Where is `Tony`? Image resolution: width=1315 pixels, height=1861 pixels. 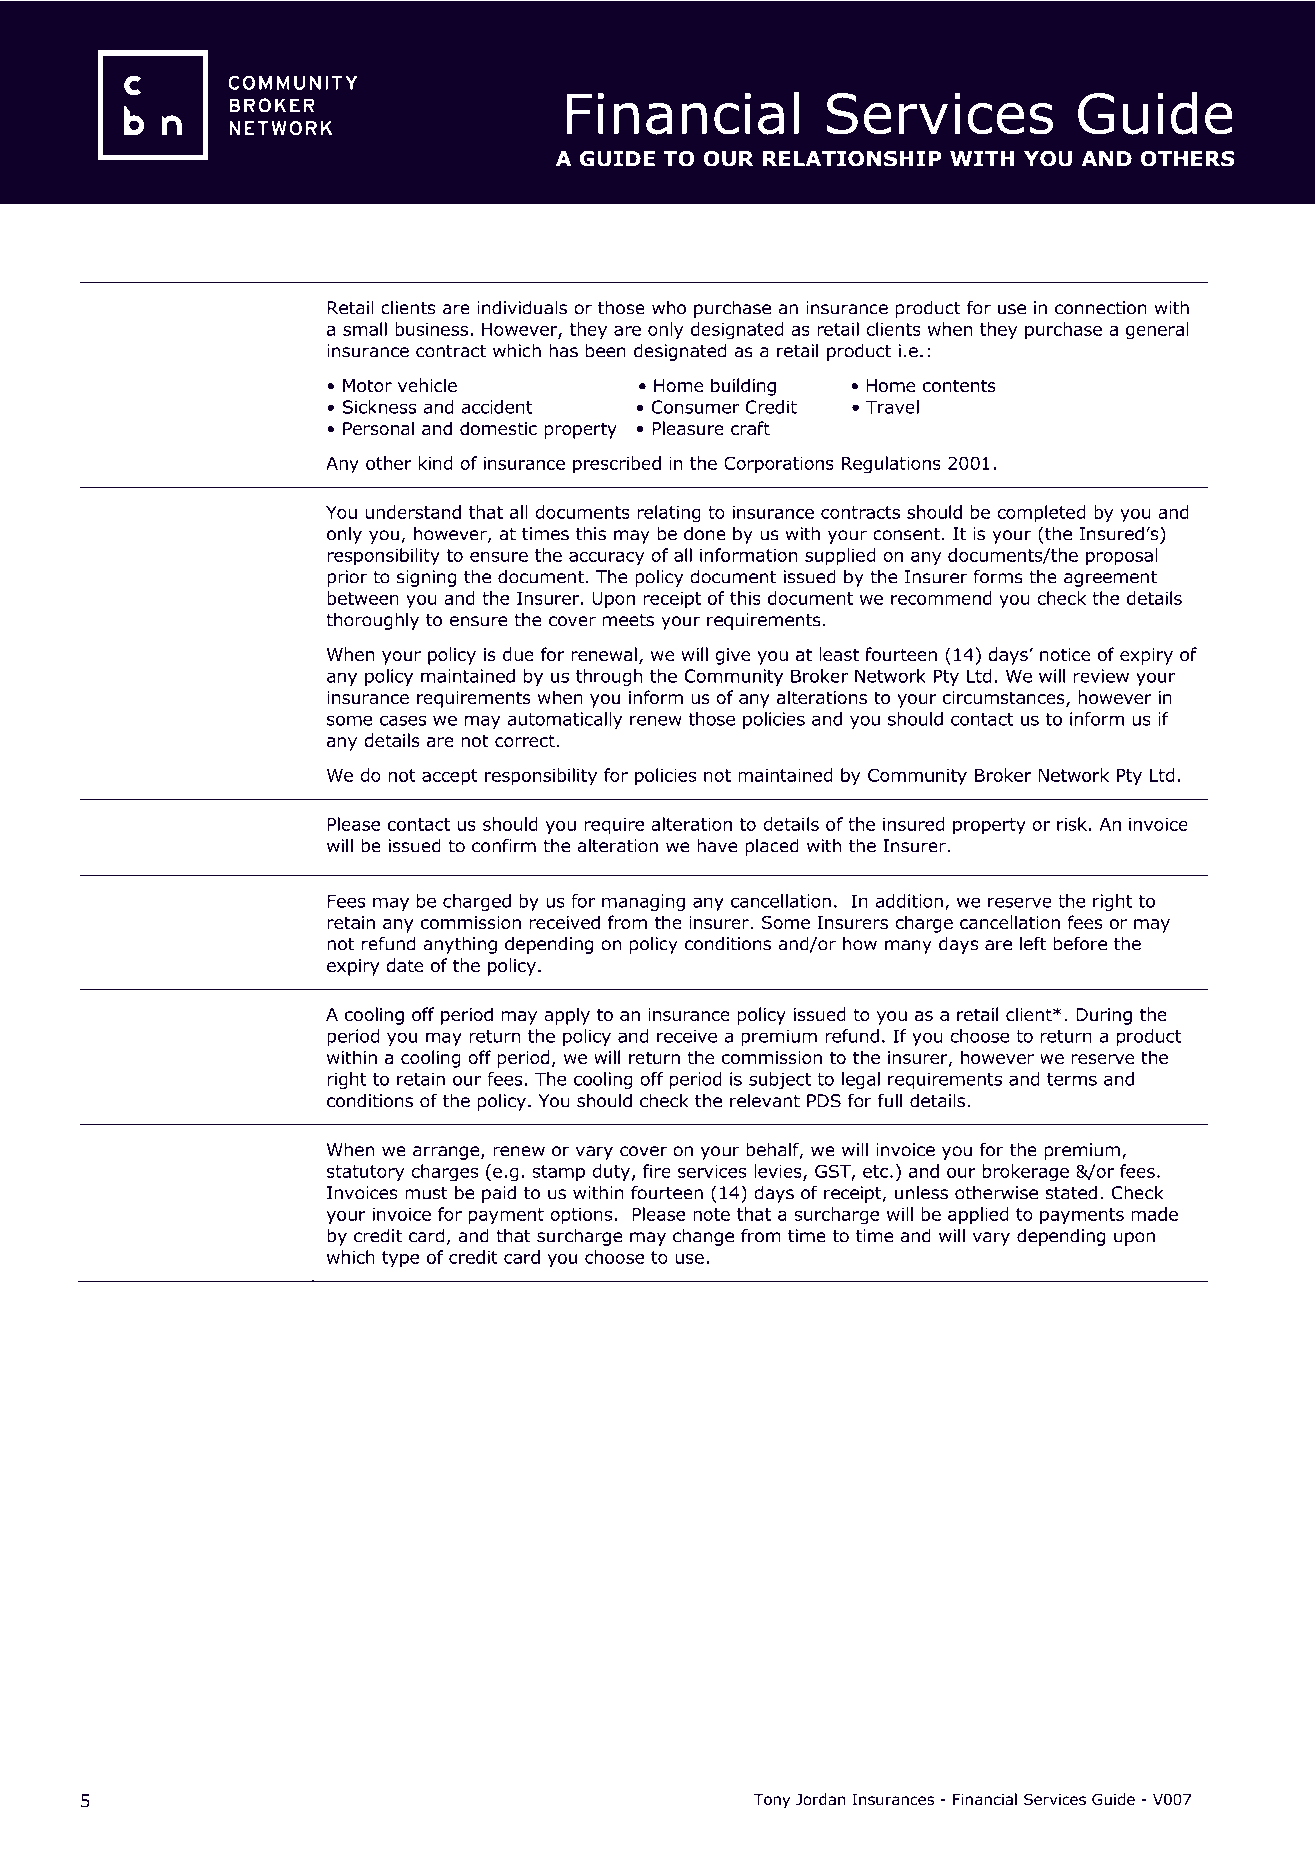
Tony is located at coordinates (772, 1801).
